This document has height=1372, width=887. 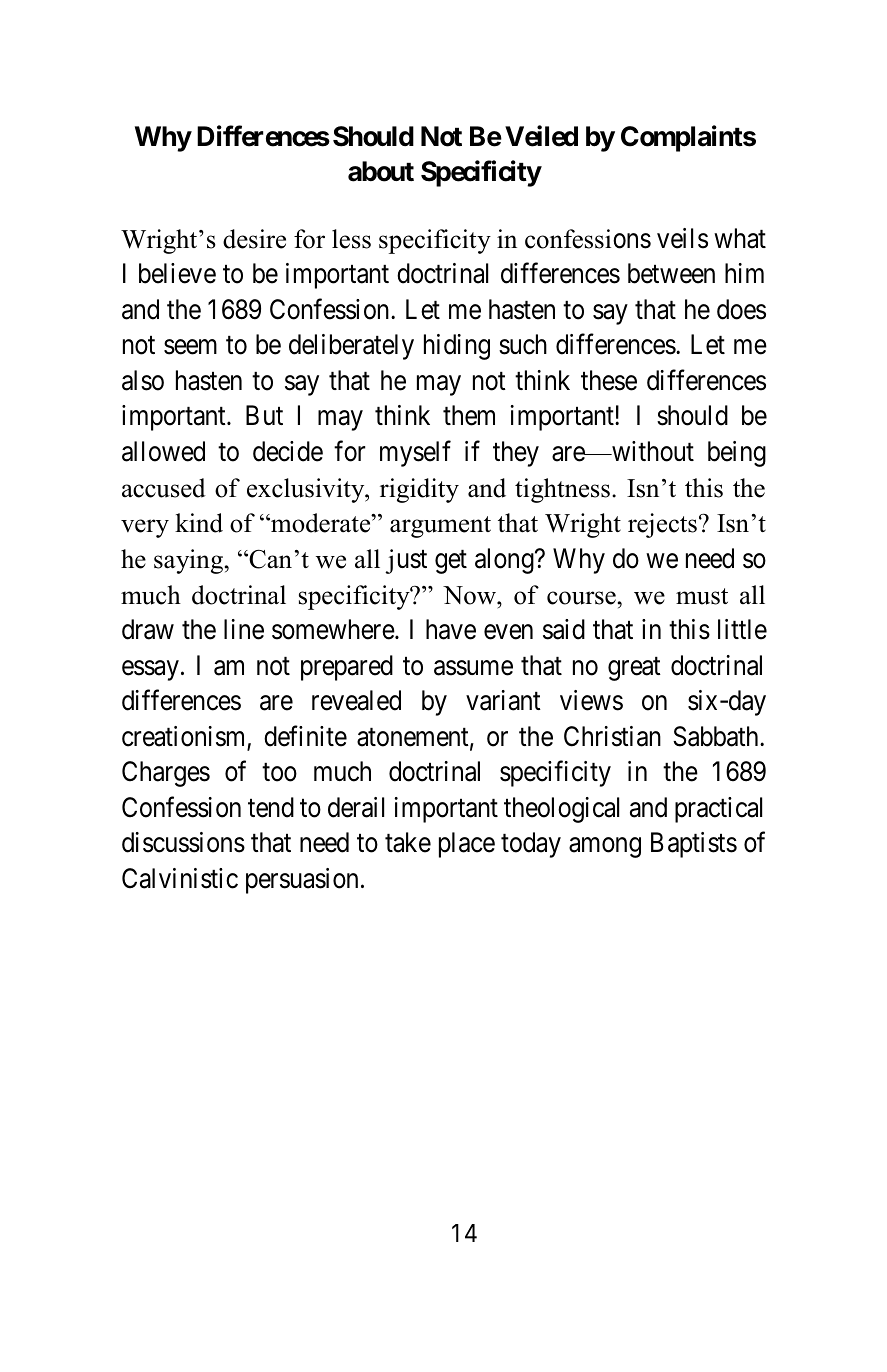 What do you see at coordinates (183, 842) in the document?
I see `discussions` at bounding box center [183, 842].
